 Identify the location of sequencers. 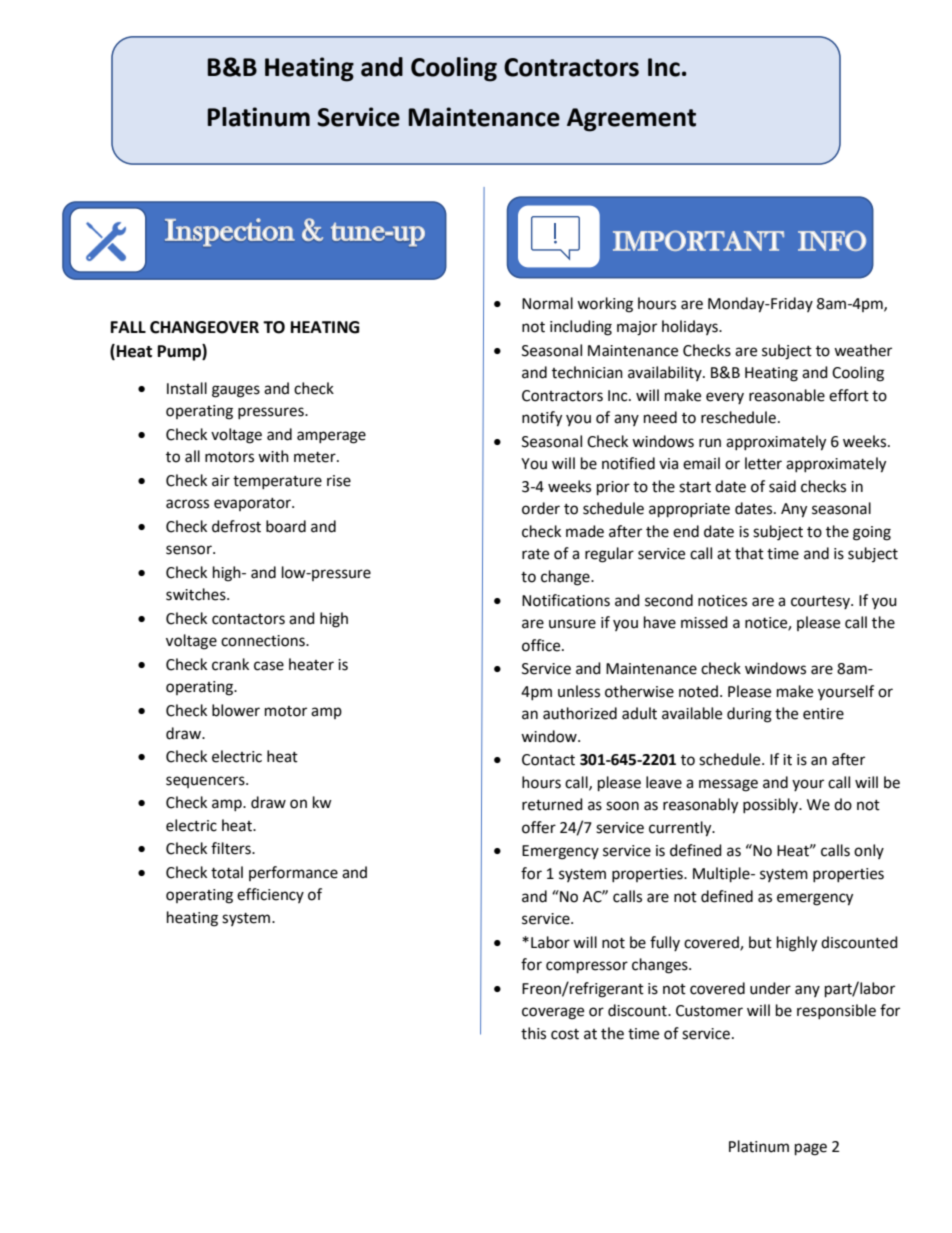
(206, 782).
